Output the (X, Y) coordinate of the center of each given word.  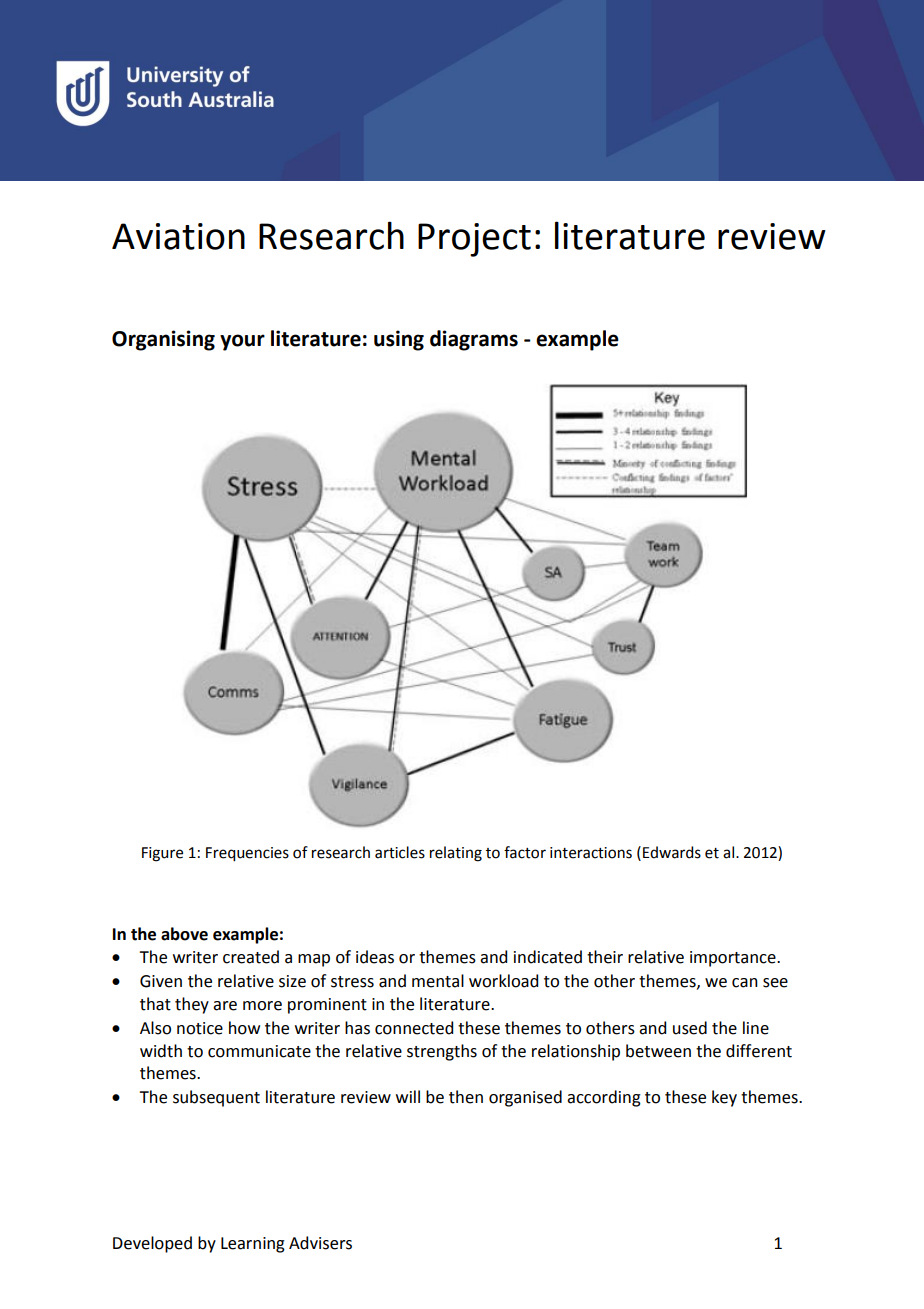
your (242, 342)
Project (474, 240)
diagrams (474, 340)
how (244, 1028)
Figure (162, 854)
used (690, 1028)
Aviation (178, 236)
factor (525, 852)
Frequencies (247, 854)
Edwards (672, 852)
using (399, 340)
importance (734, 959)
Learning (253, 1245)
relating (456, 854)
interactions (591, 853)
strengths (442, 1052)
